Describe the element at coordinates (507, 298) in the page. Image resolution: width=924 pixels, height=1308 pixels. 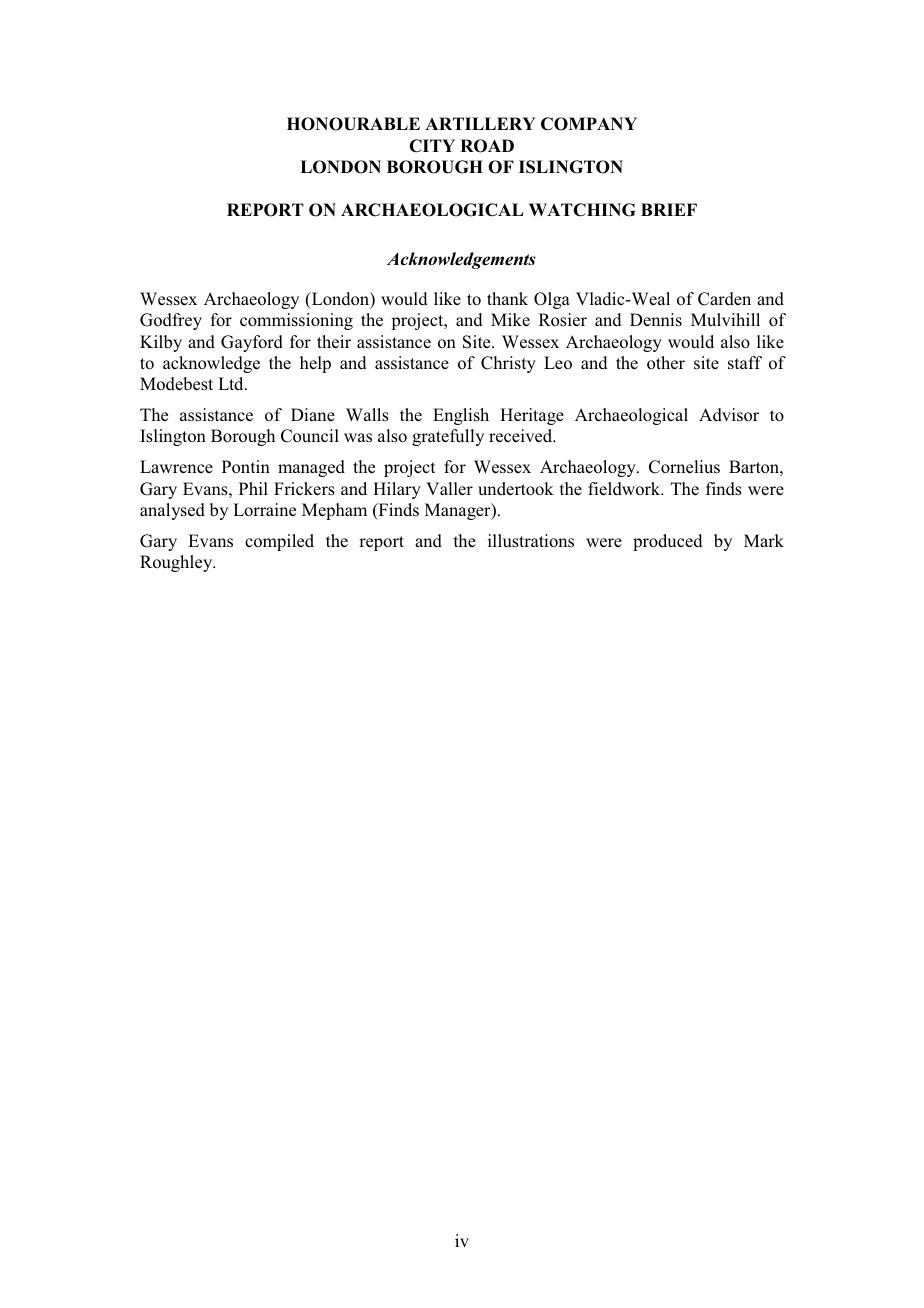
I see `thank` at that location.
